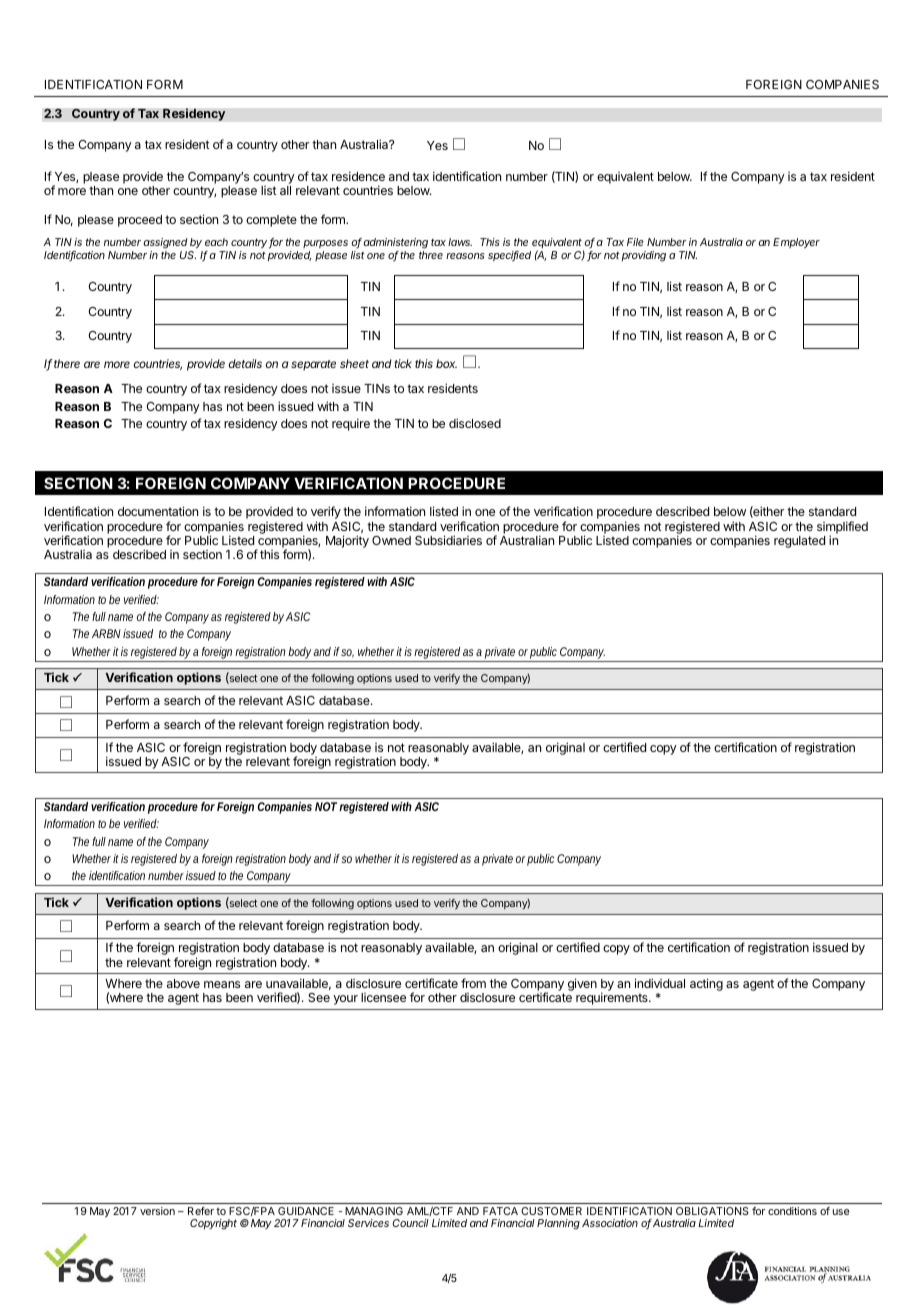 This page has width=924, height=1308. What do you see at coordinates (799, 542) in the page?
I see `regulated` at bounding box center [799, 542].
